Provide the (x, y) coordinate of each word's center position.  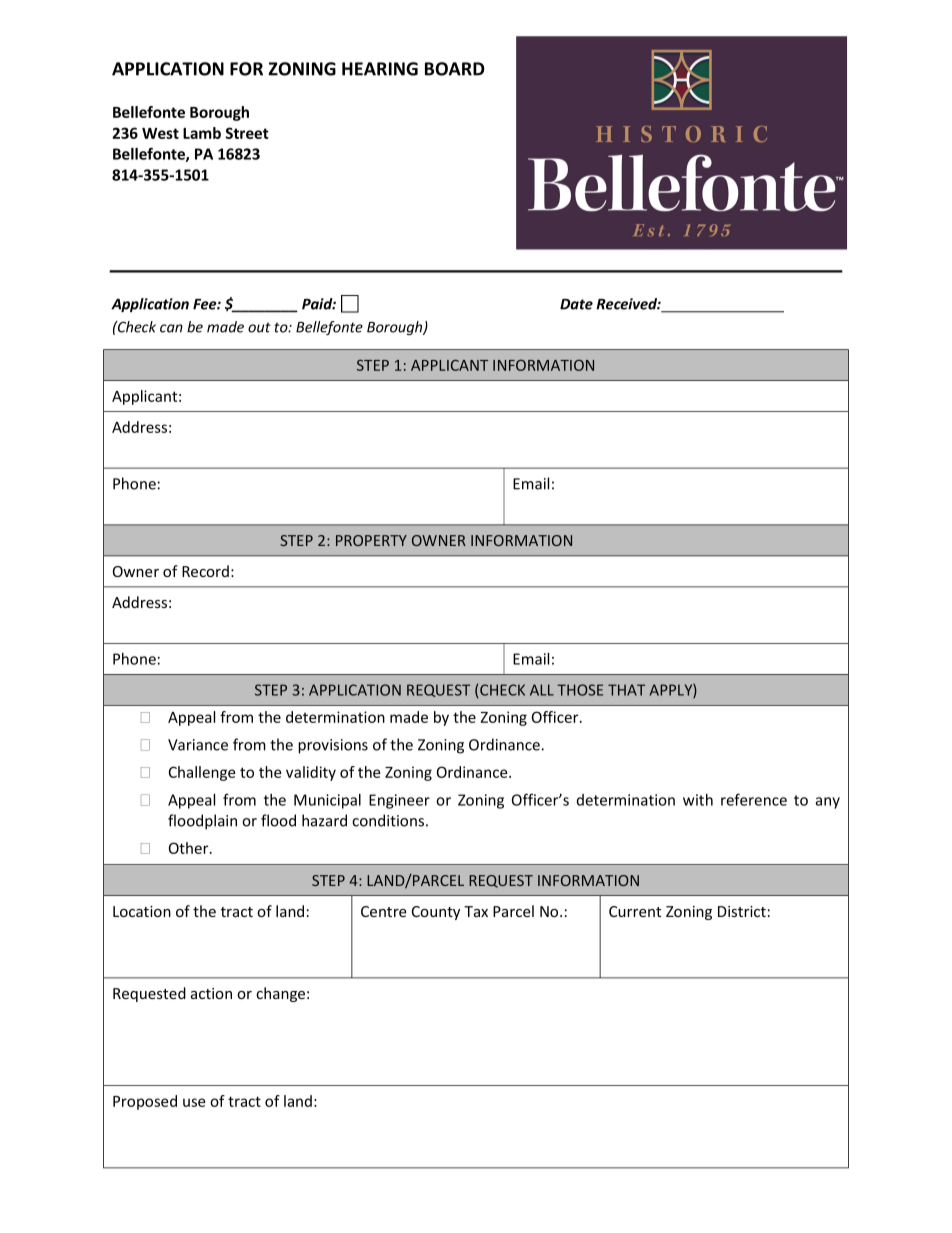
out (259, 327)
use (194, 1102)
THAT (626, 690)
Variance (198, 745)
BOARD (455, 69)
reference (754, 799)
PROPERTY (371, 540)
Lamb (202, 133)
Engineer (399, 801)
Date (576, 304)
